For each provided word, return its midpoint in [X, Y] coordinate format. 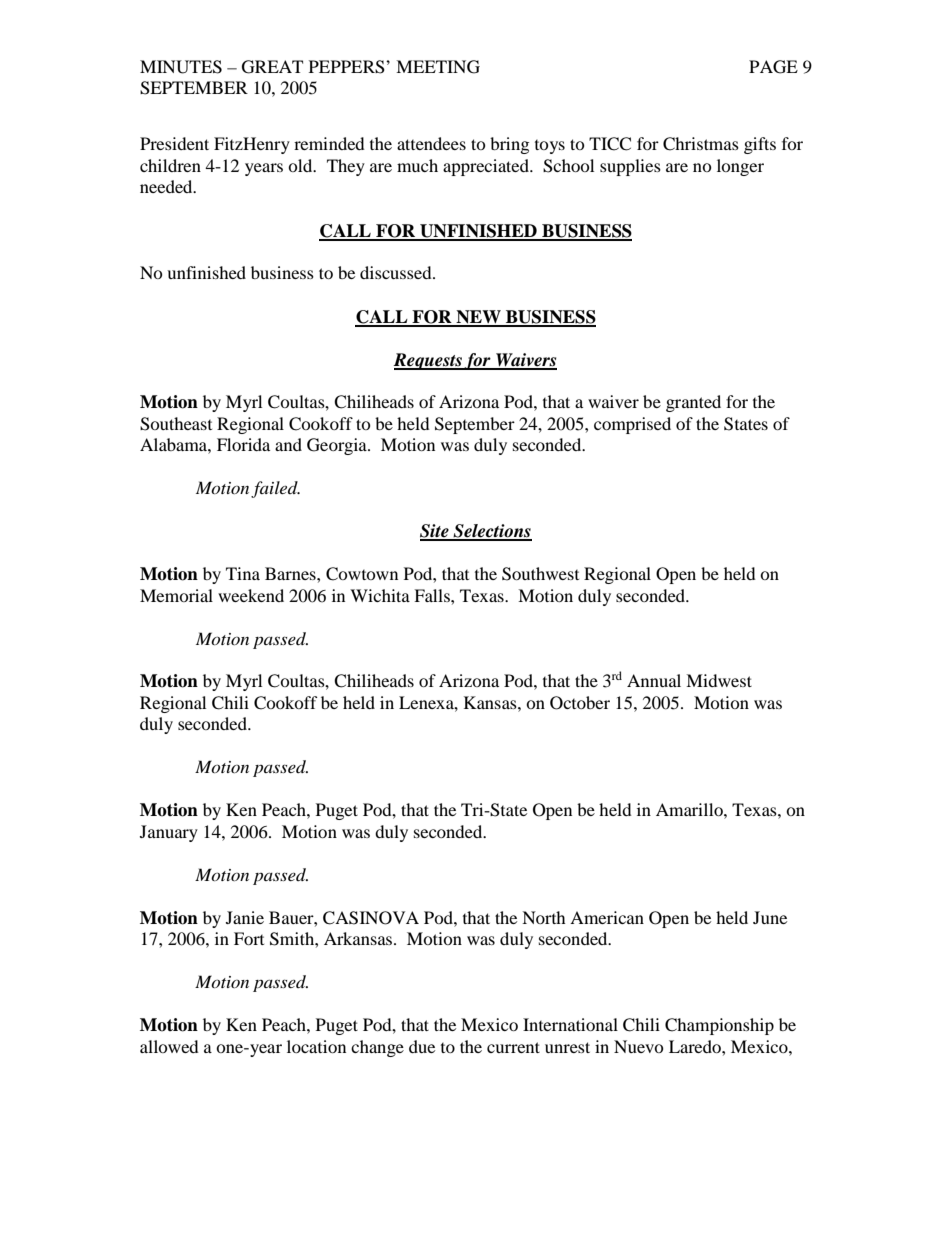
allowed [169, 1046]
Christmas [701, 144]
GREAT [272, 67]
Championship [719, 1026]
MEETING [438, 67]
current [513, 1047]
